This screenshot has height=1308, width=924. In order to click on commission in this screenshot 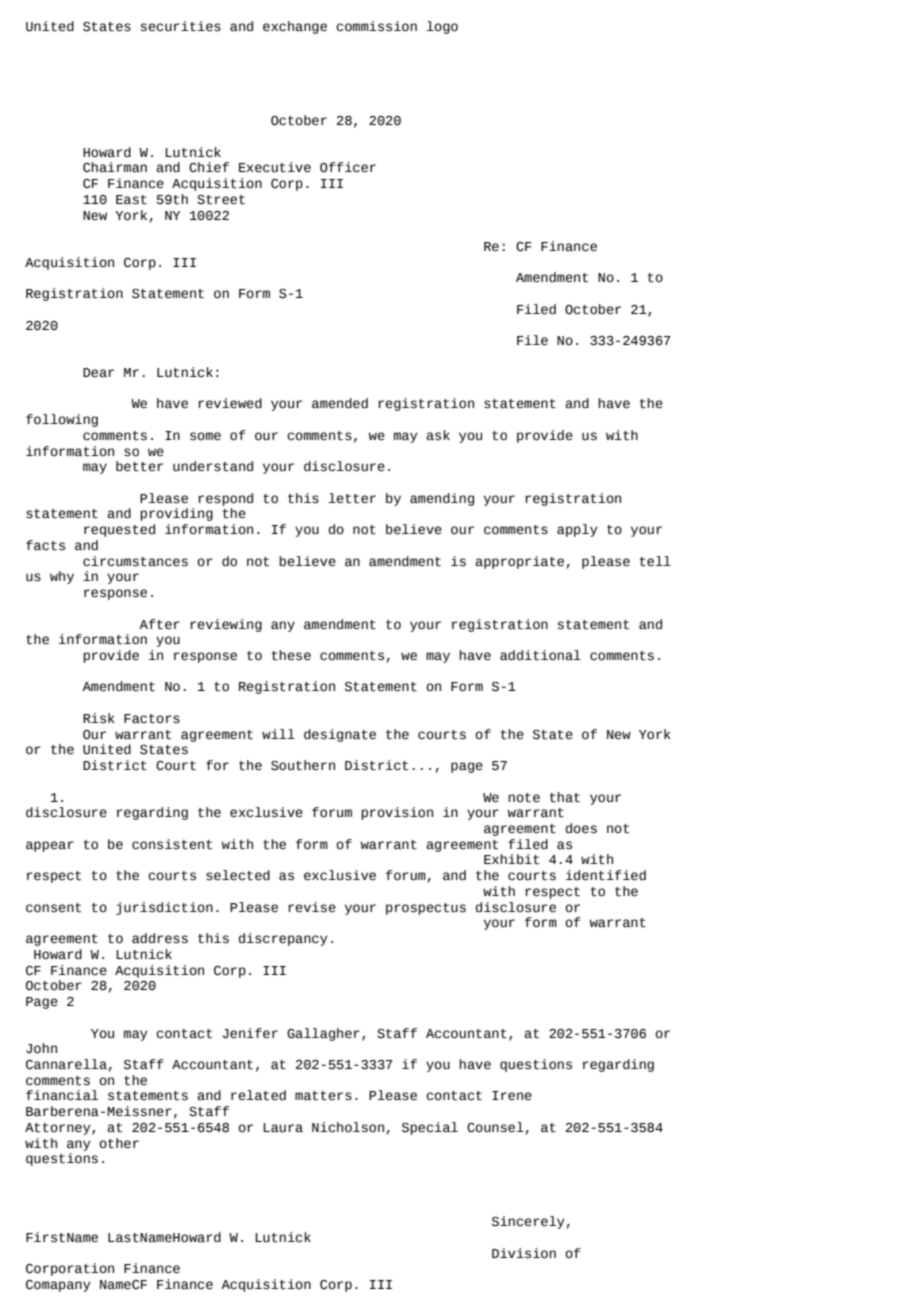, I will do `click(376, 26)`.
